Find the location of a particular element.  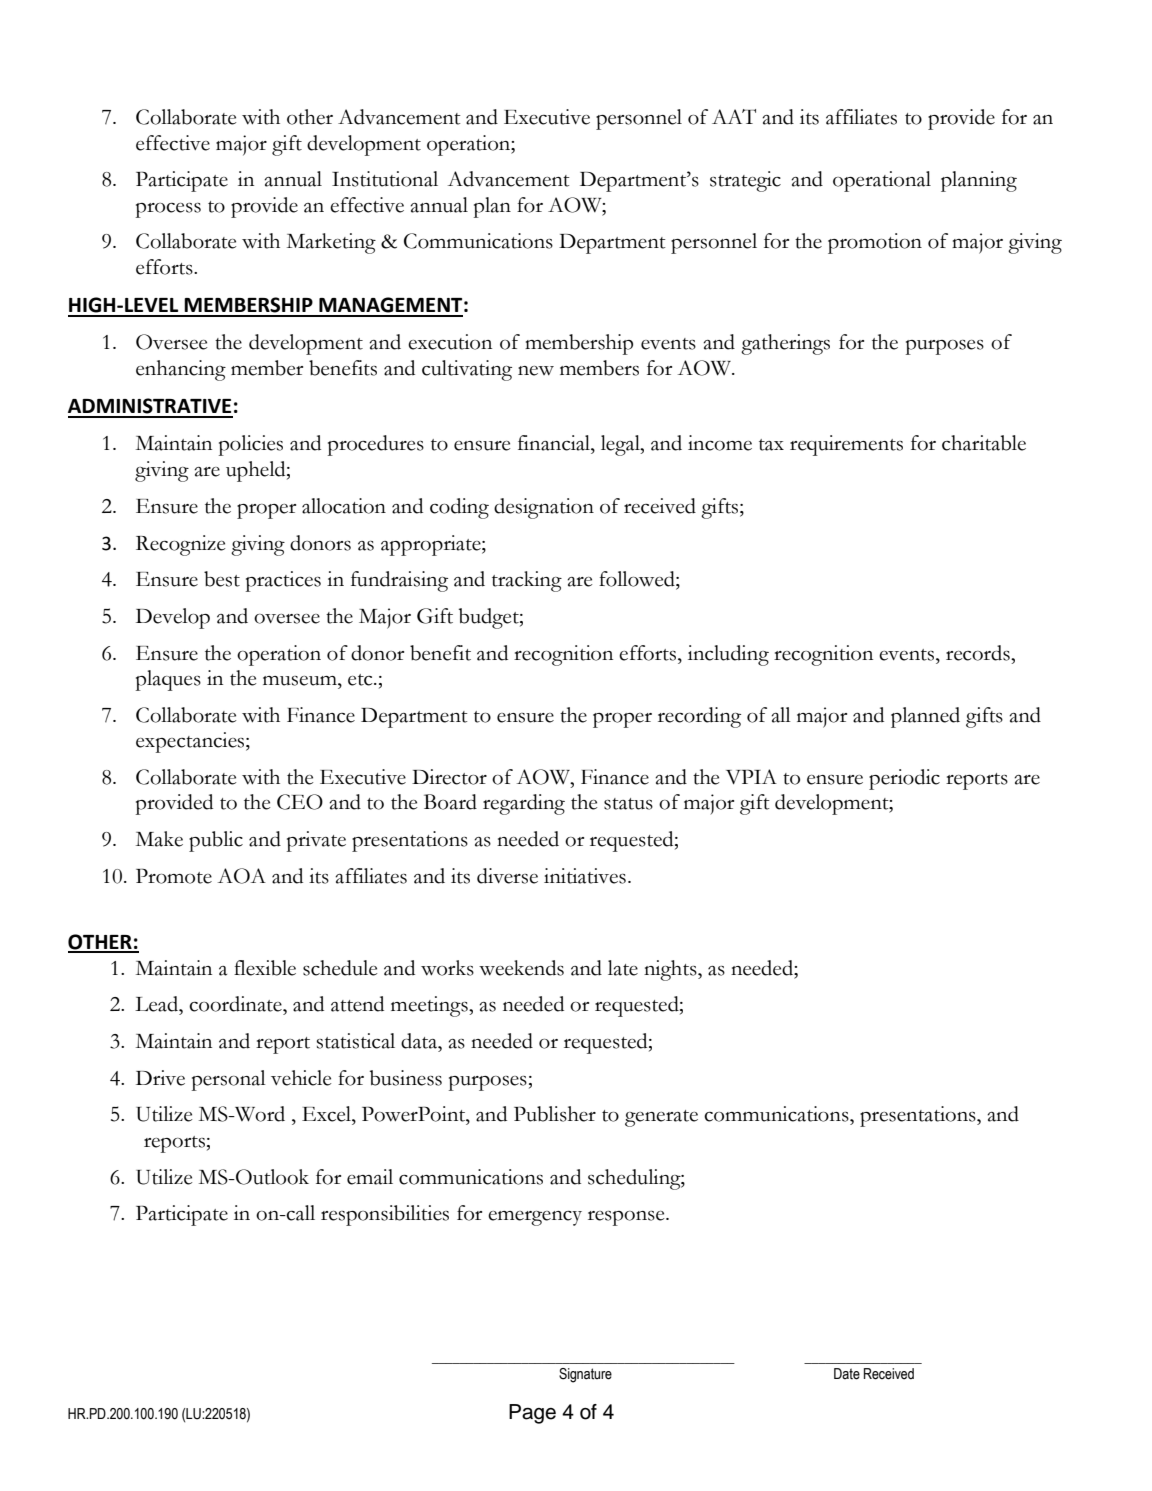

process is located at coordinates (168, 210).
